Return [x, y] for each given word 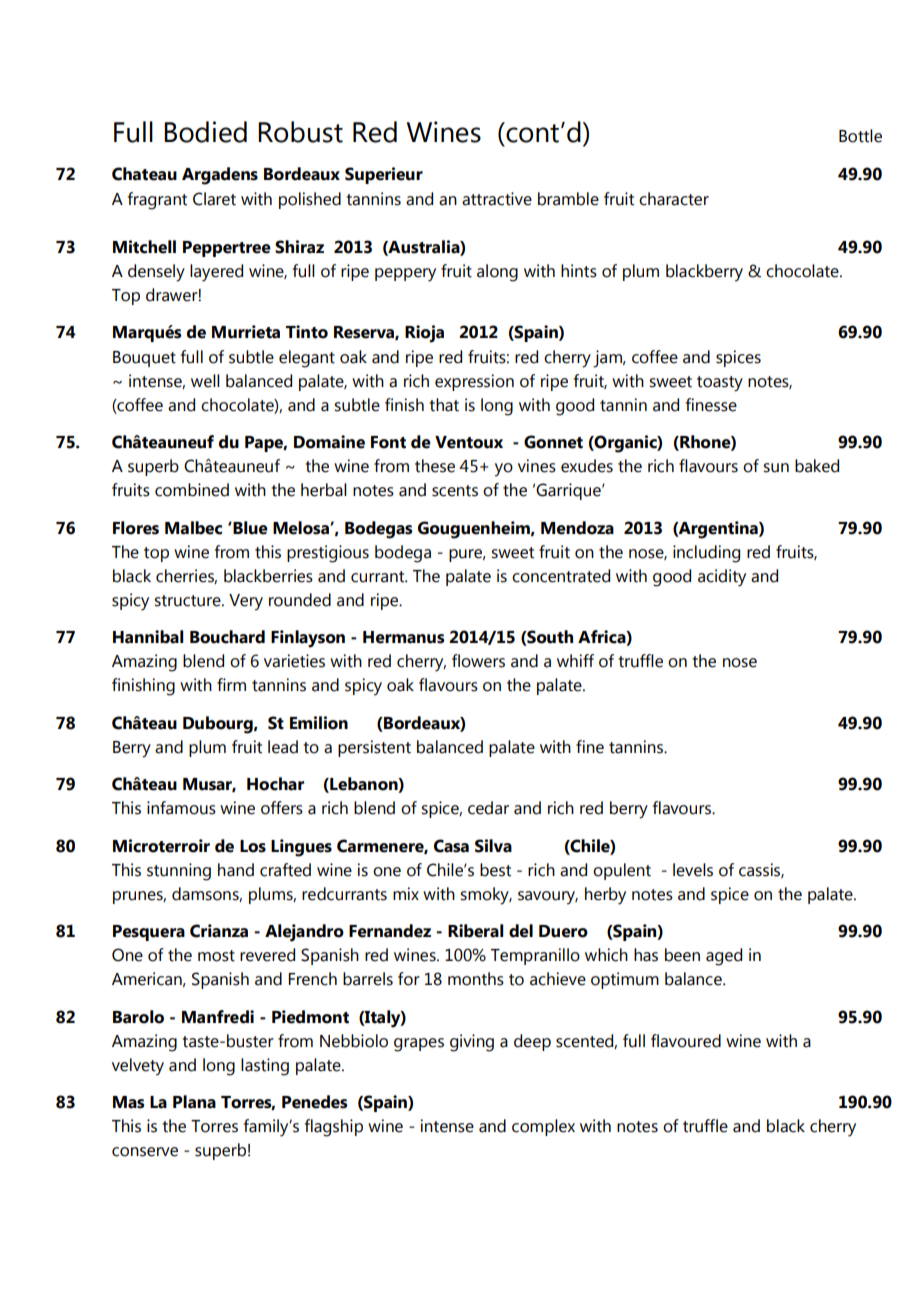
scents [455, 491]
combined [192, 490]
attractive [497, 199]
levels [693, 870]
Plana [194, 1102]
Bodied [205, 132]
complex [543, 1127]
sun [776, 468]
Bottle [860, 136]
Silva [493, 846]
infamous [181, 808]
